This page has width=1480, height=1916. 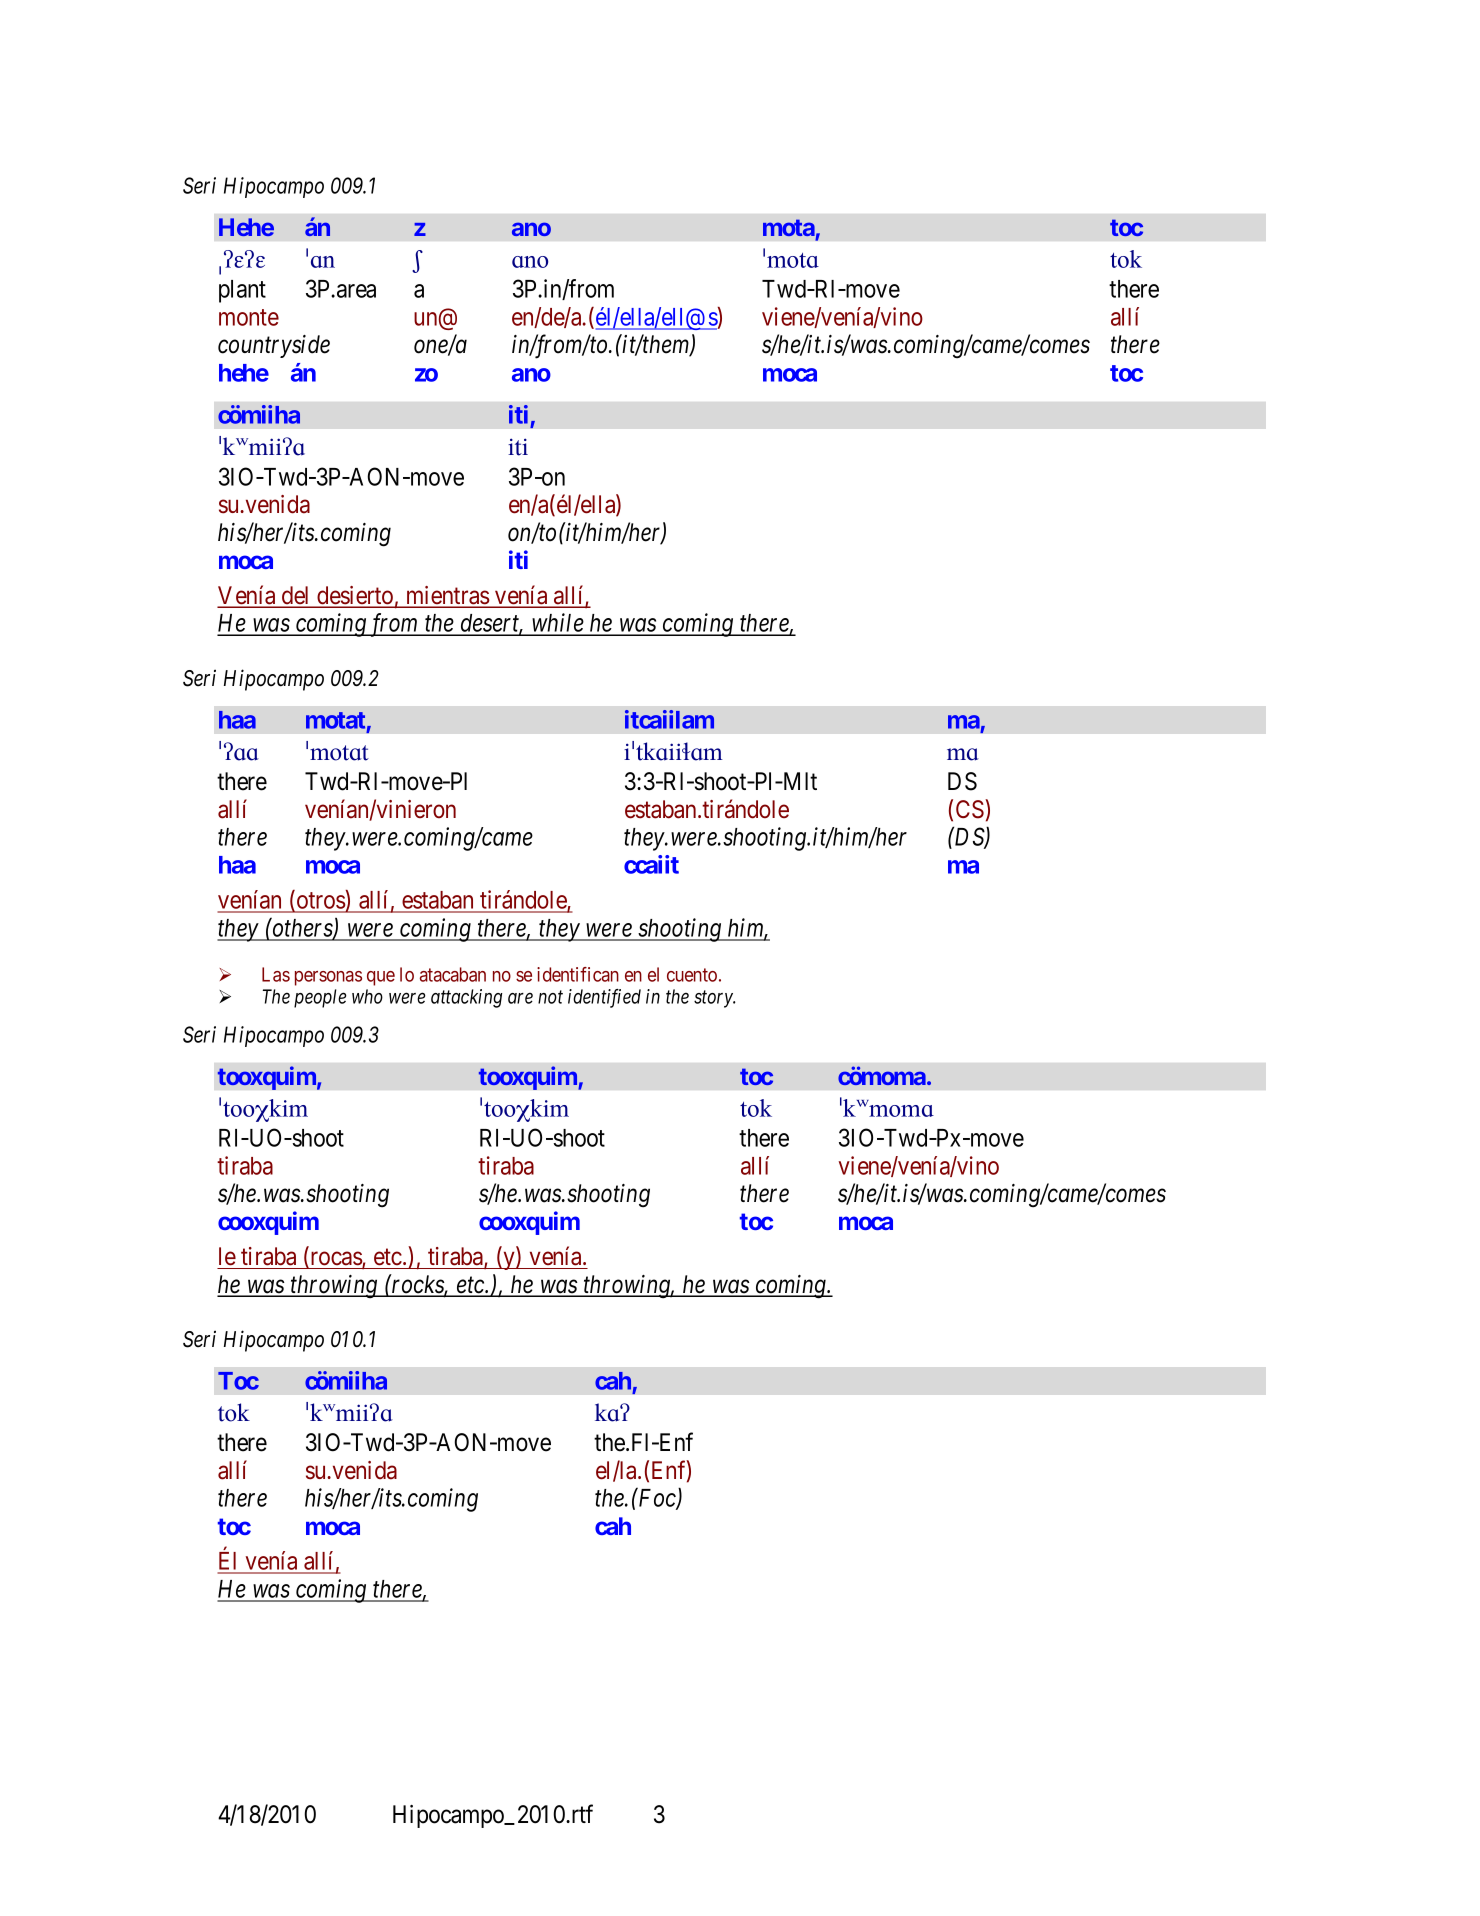 I want to click on countryside, so click(x=274, y=346).
